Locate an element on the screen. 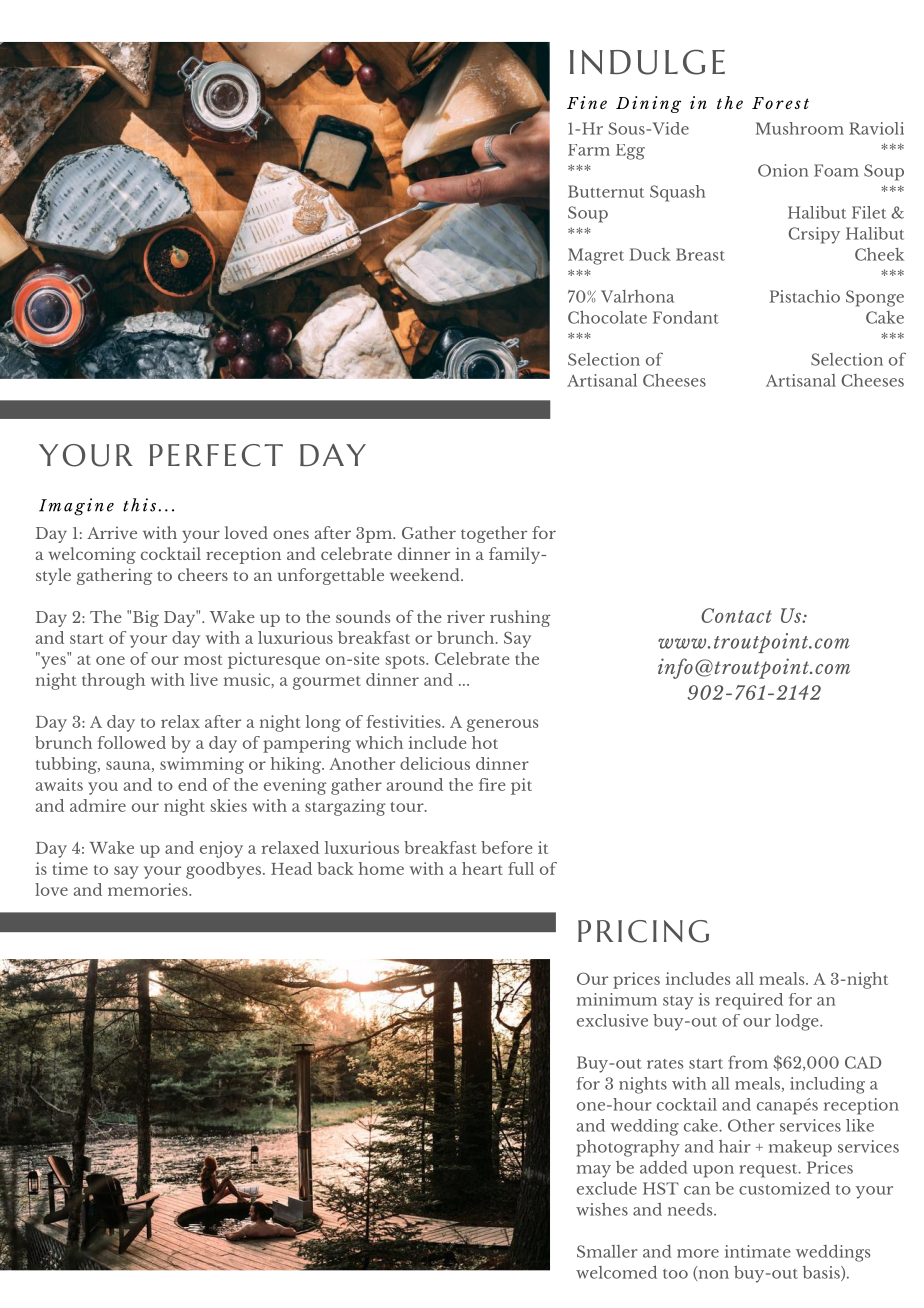 Image resolution: width=924 pixels, height=1308 pixels. memories is located at coordinates (149, 889).
